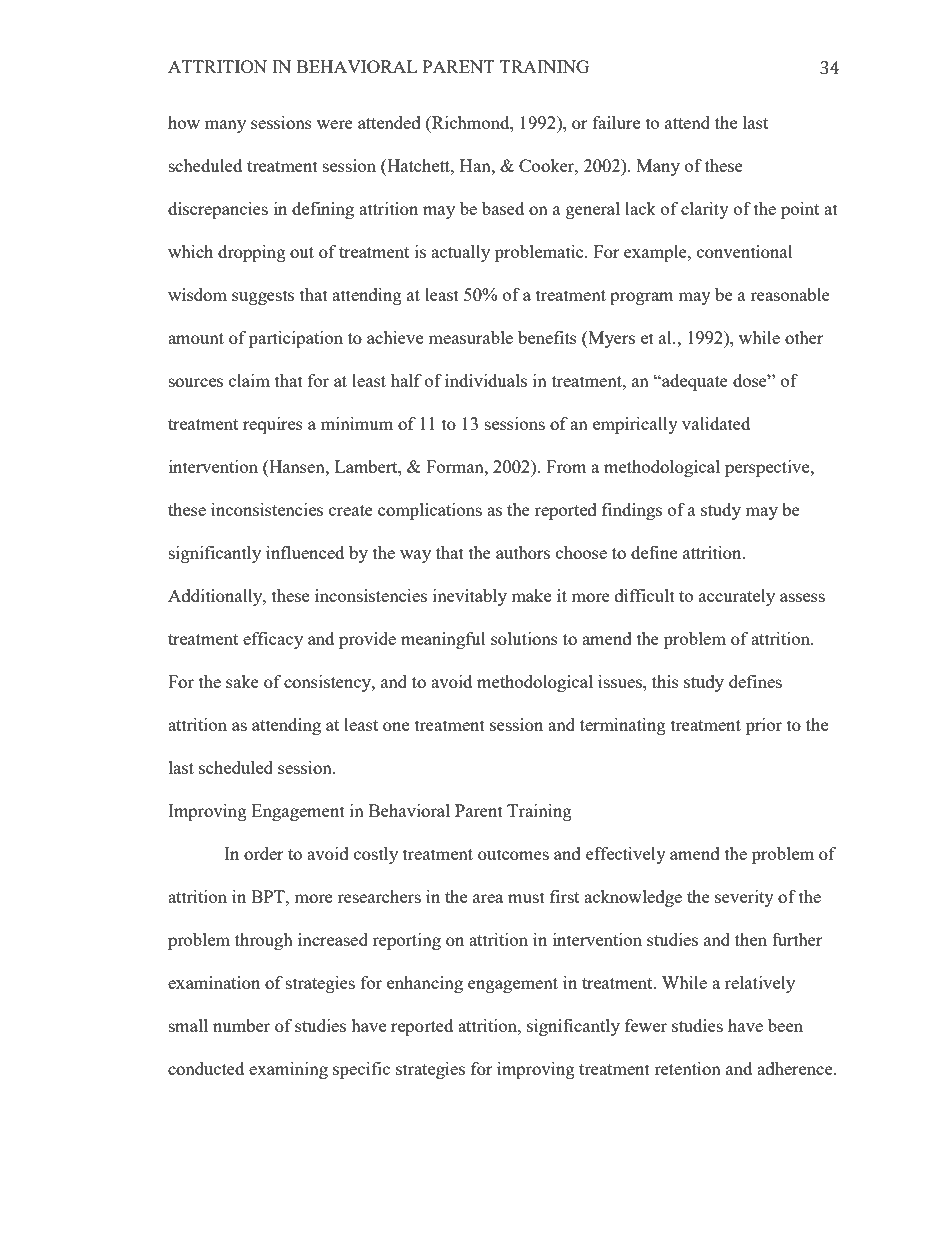 This image has height=1233, width=952. What do you see at coordinates (242, 681) in the image?
I see `sake` at bounding box center [242, 681].
